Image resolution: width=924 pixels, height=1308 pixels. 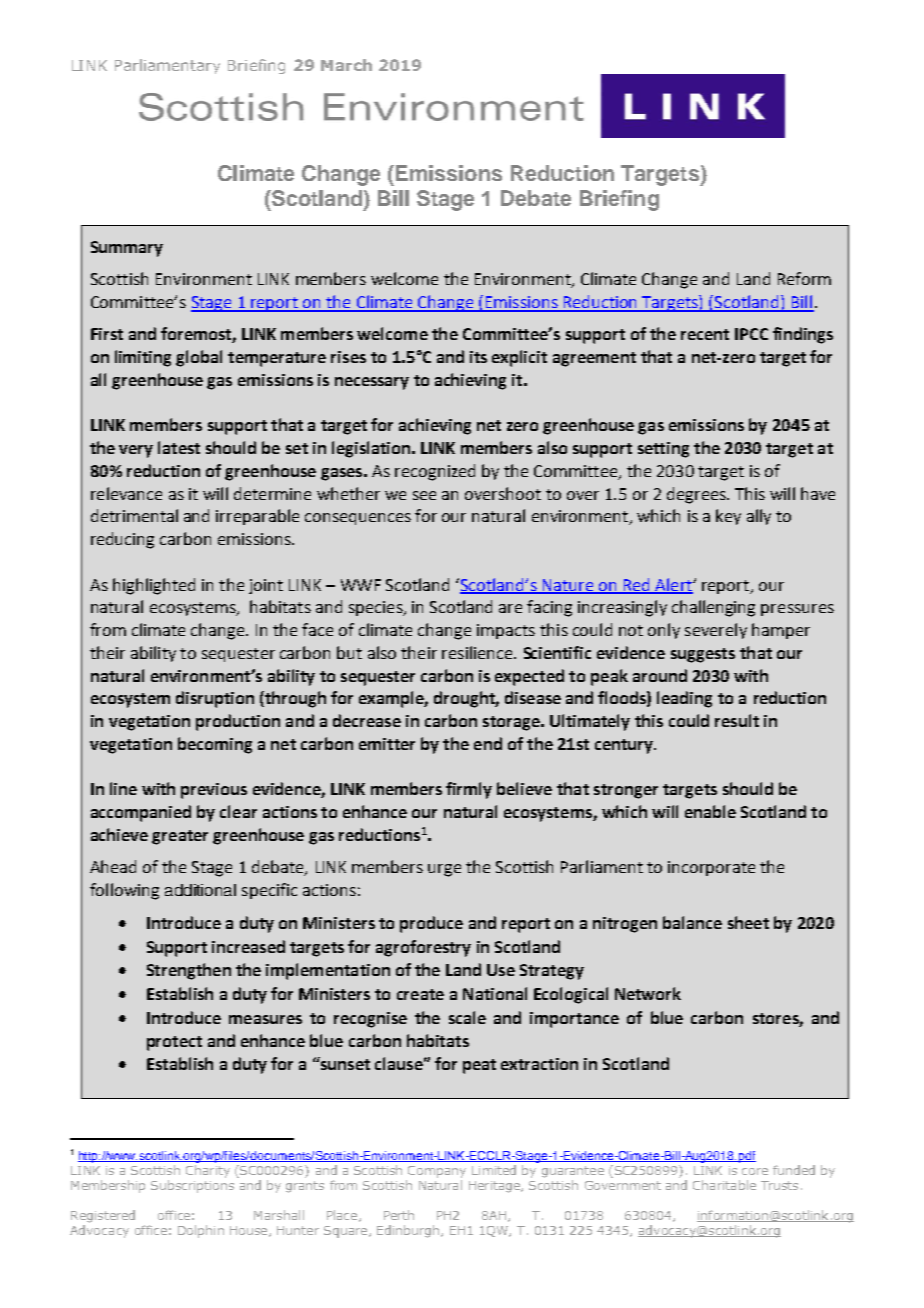 I want to click on Limited, so click(x=494, y=1170).
